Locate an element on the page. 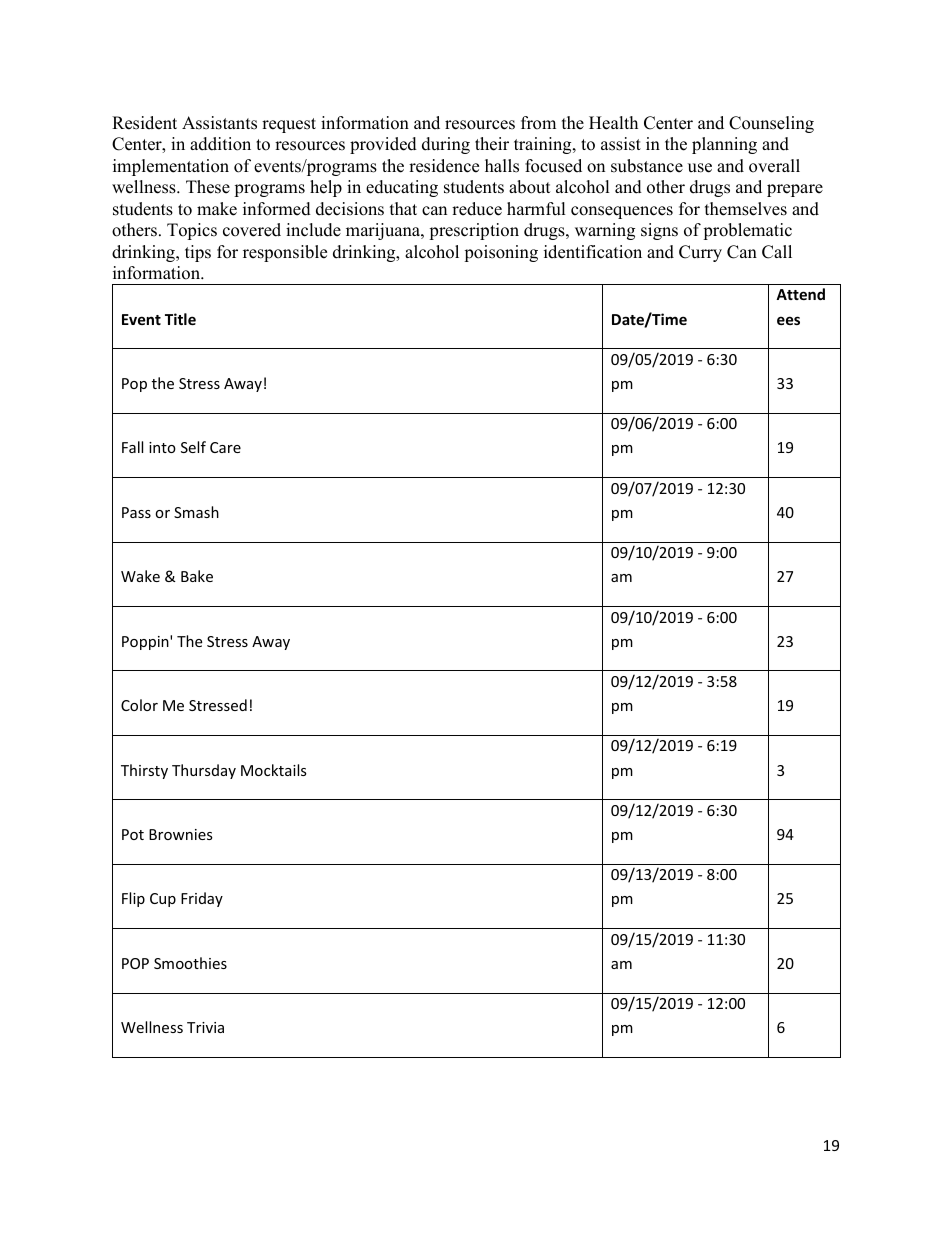 The image size is (952, 1233). addition is located at coordinates (220, 144).
